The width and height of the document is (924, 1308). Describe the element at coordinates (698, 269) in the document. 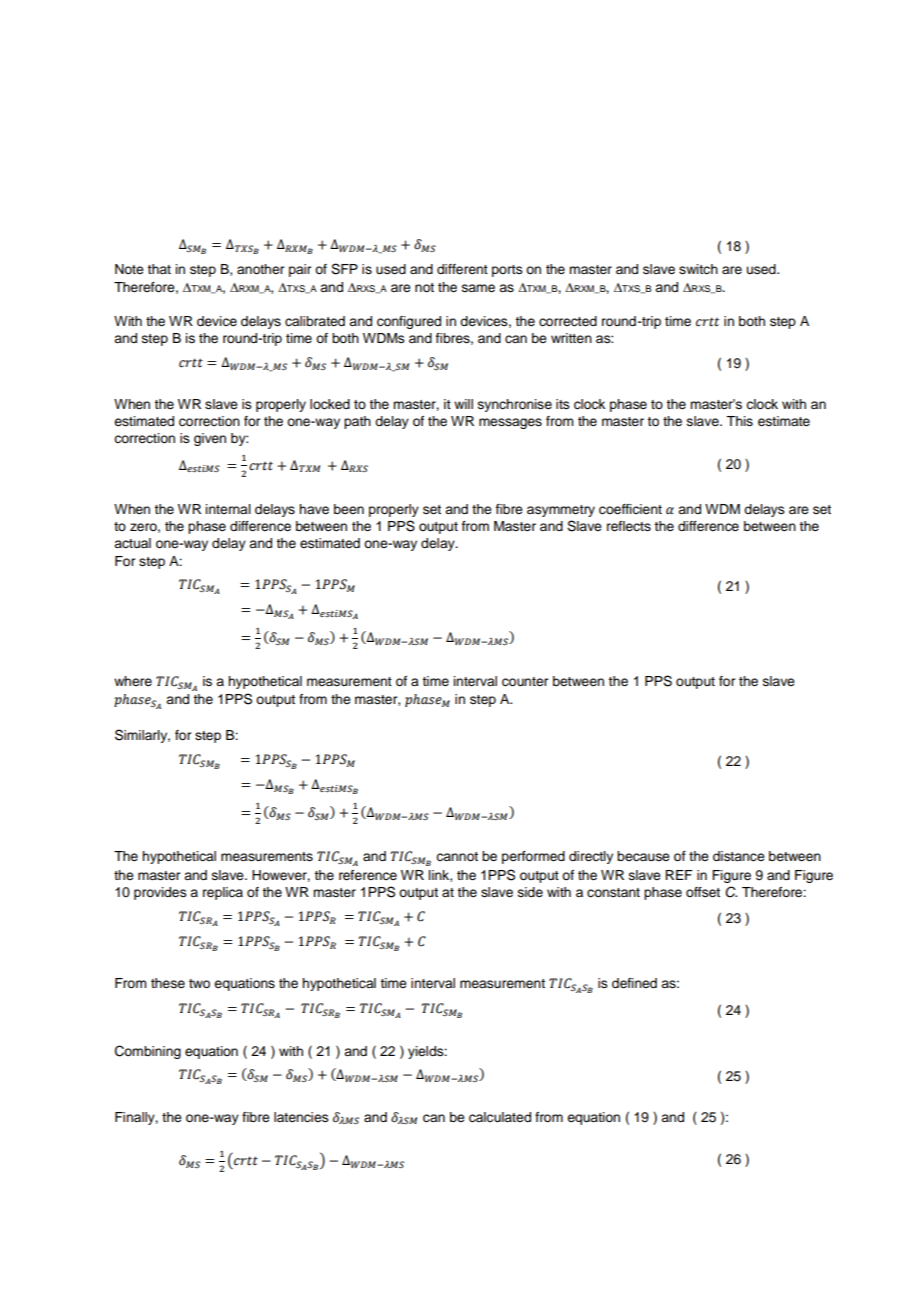

I see `switch` at that location.
